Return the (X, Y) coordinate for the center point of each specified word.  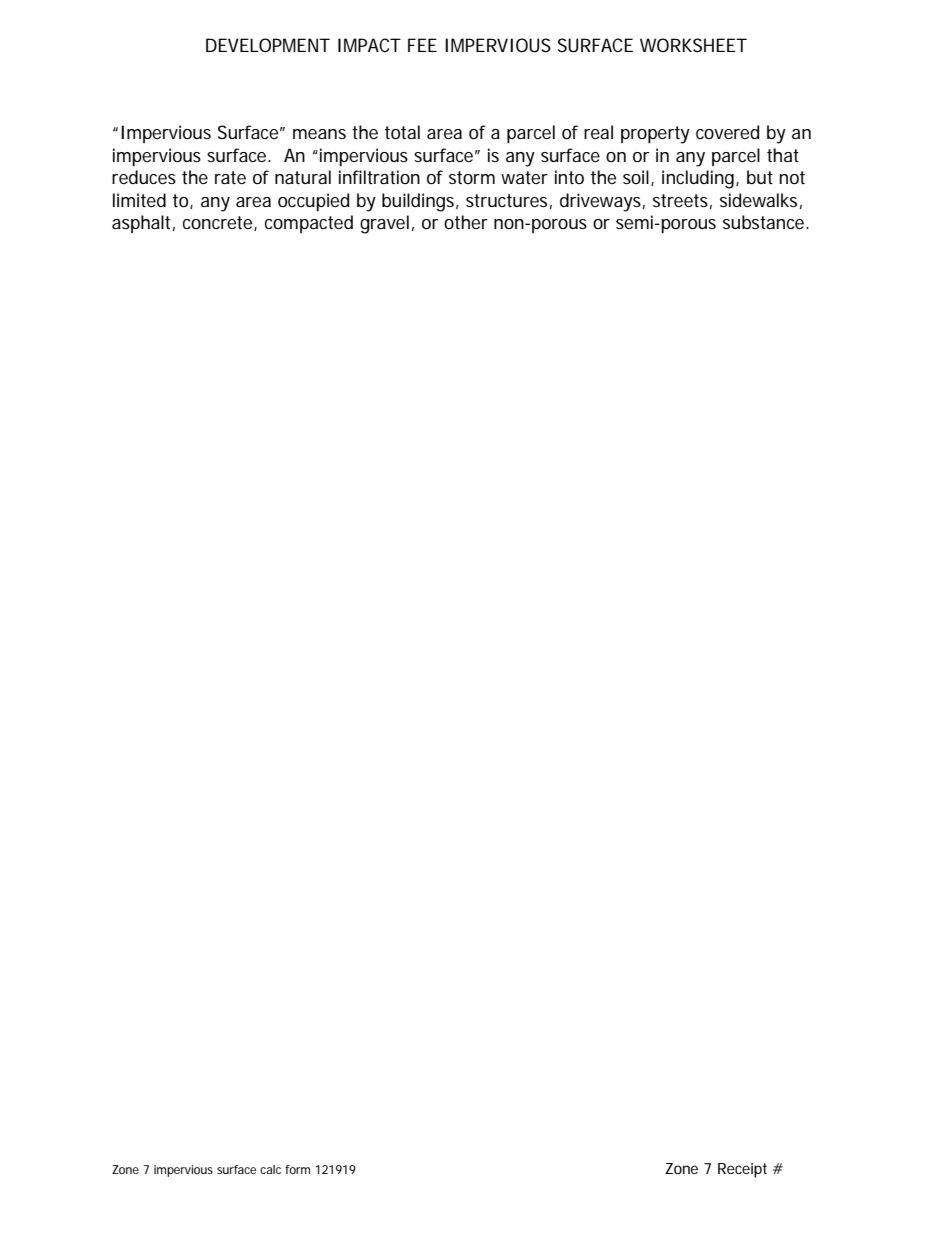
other (466, 222)
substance (765, 222)
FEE (422, 45)
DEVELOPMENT (268, 45)
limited (139, 200)
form (297, 1169)
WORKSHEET (693, 45)
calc (270, 1169)
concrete (219, 223)
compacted (309, 224)
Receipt (742, 1170)
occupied (313, 202)
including (699, 179)
